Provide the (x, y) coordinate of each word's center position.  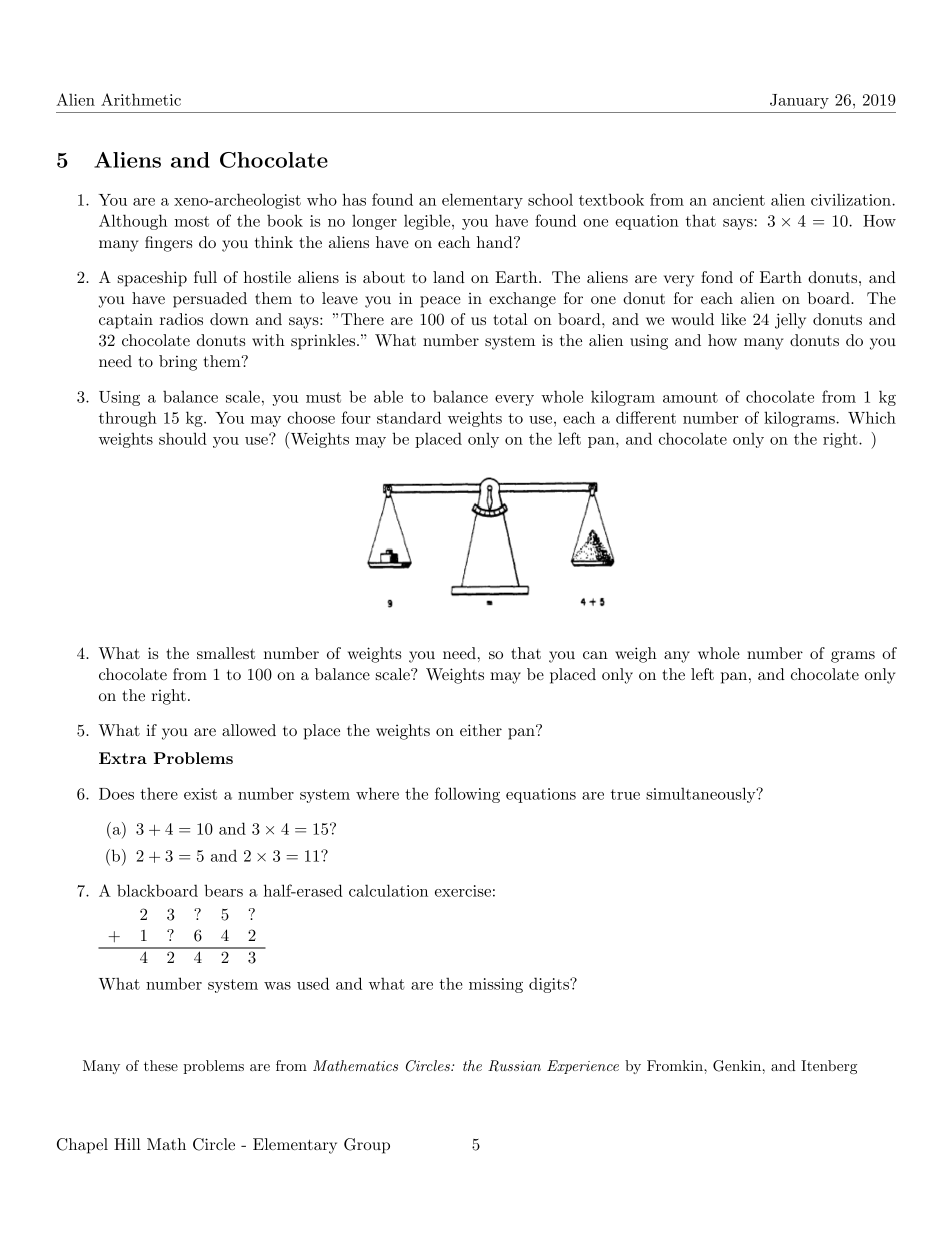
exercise (463, 891)
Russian (514, 1066)
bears (223, 890)
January (799, 101)
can (595, 655)
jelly (790, 321)
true (625, 794)
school (550, 199)
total (510, 319)
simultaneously (701, 795)
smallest (226, 653)
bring (178, 363)
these (161, 1065)
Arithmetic (141, 99)
